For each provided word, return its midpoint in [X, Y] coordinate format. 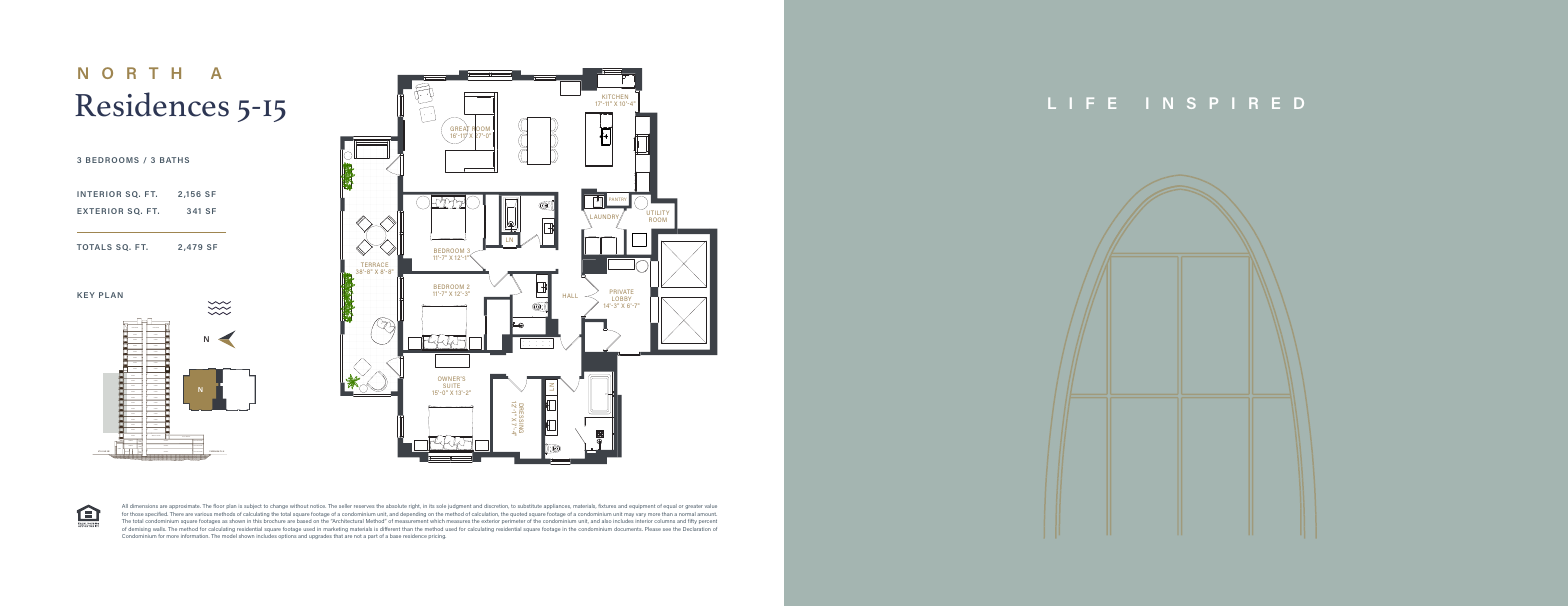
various [203, 514]
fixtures [607, 506]
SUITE [451, 387]
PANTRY [617, 199]
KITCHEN [614, 98]
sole [441, 506]
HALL [570, 296]
